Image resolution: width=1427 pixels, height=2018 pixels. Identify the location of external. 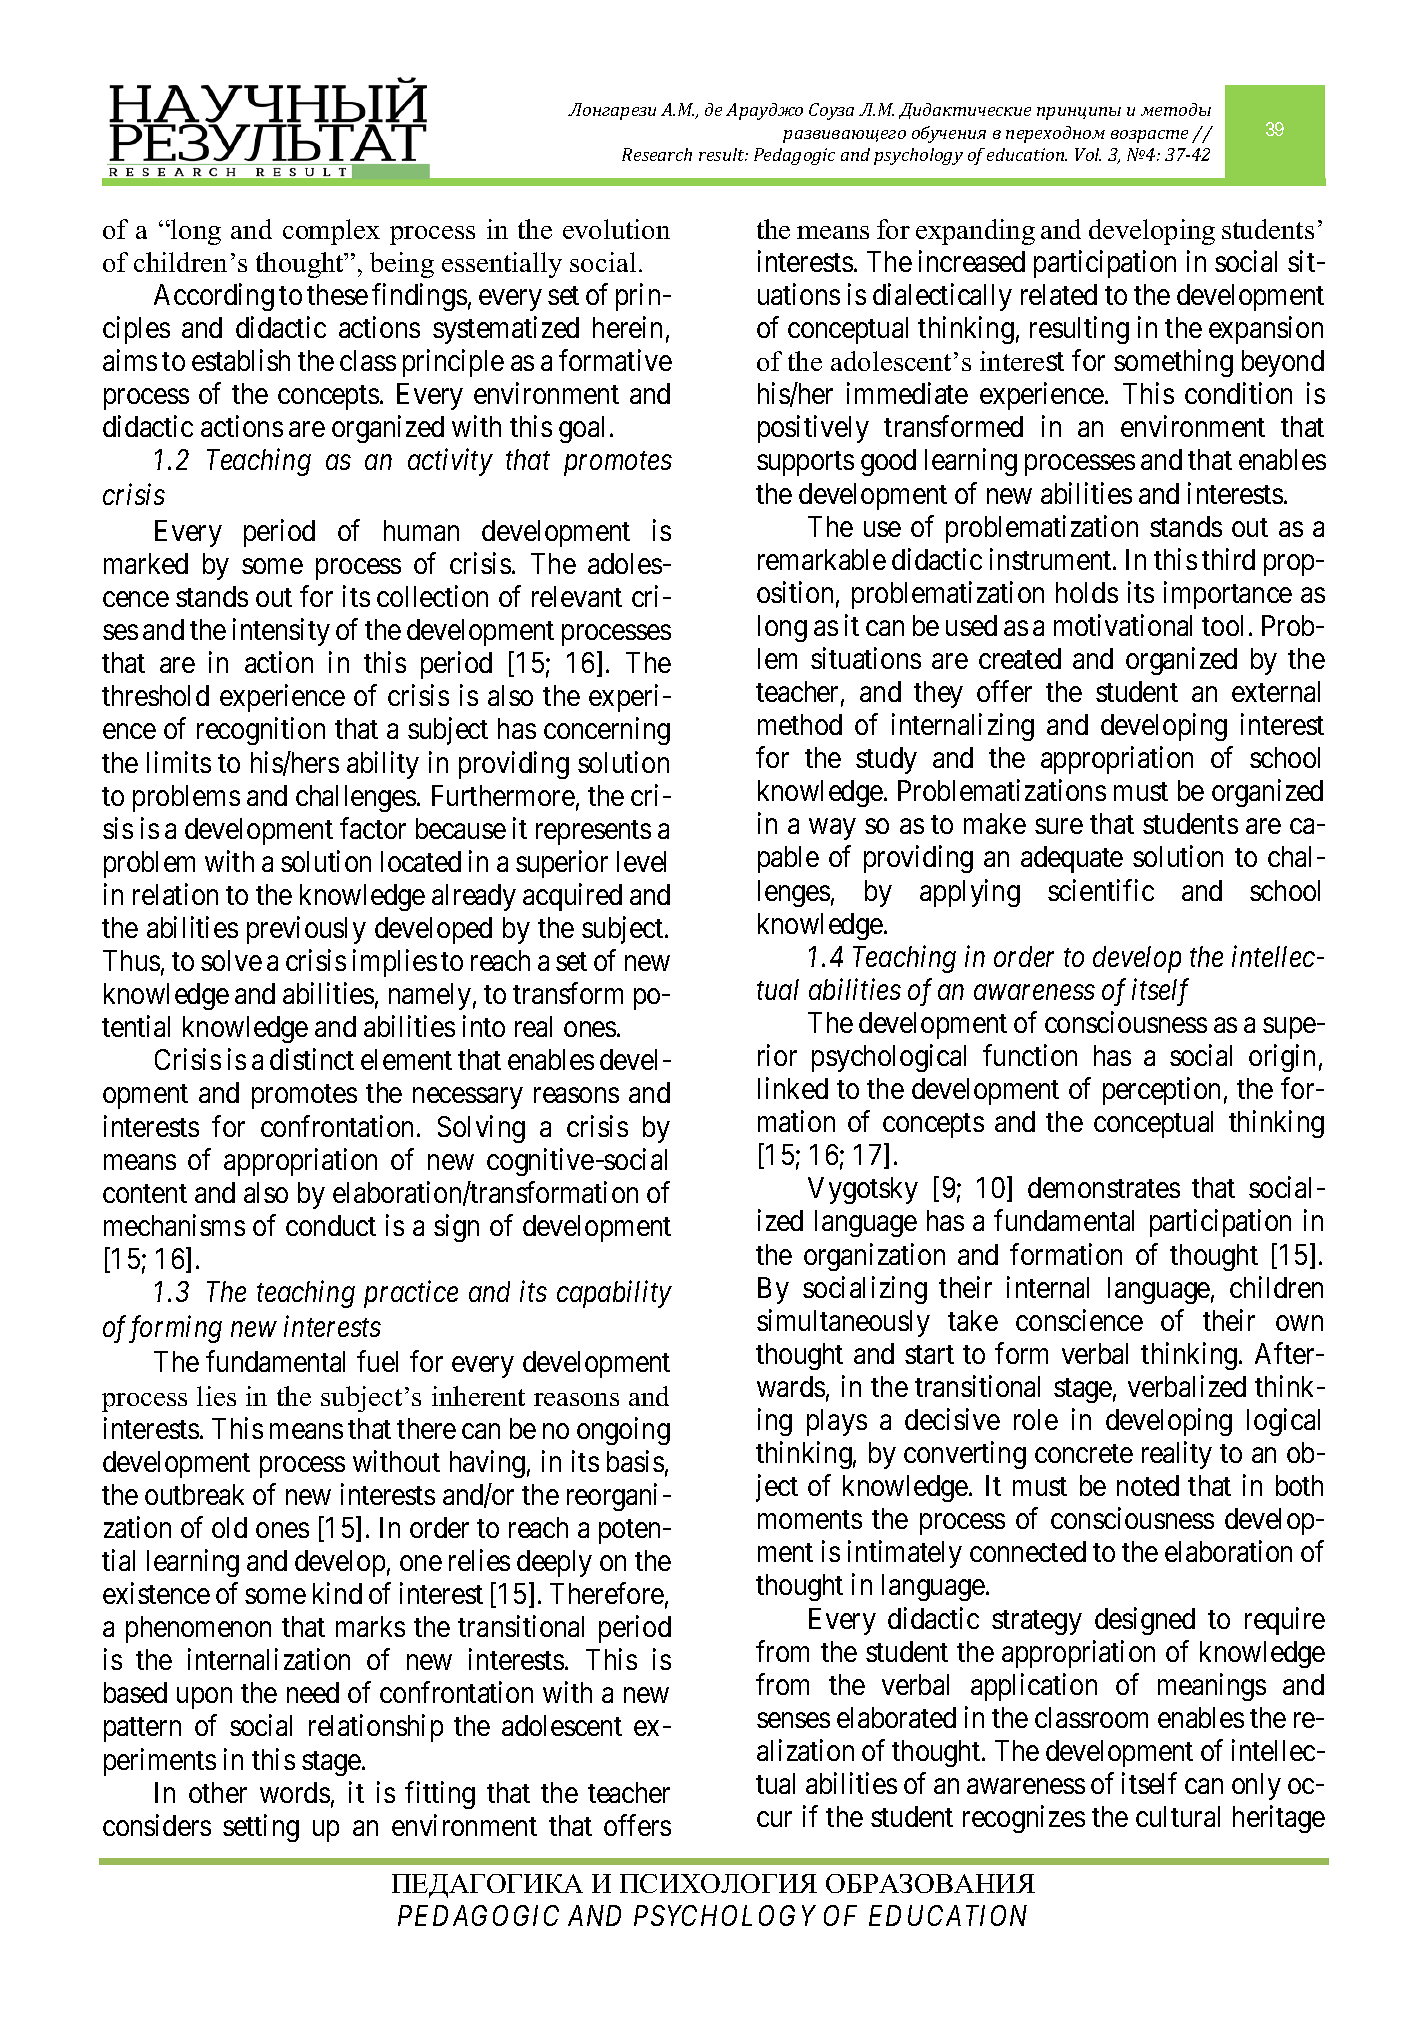
(1276, 691).
